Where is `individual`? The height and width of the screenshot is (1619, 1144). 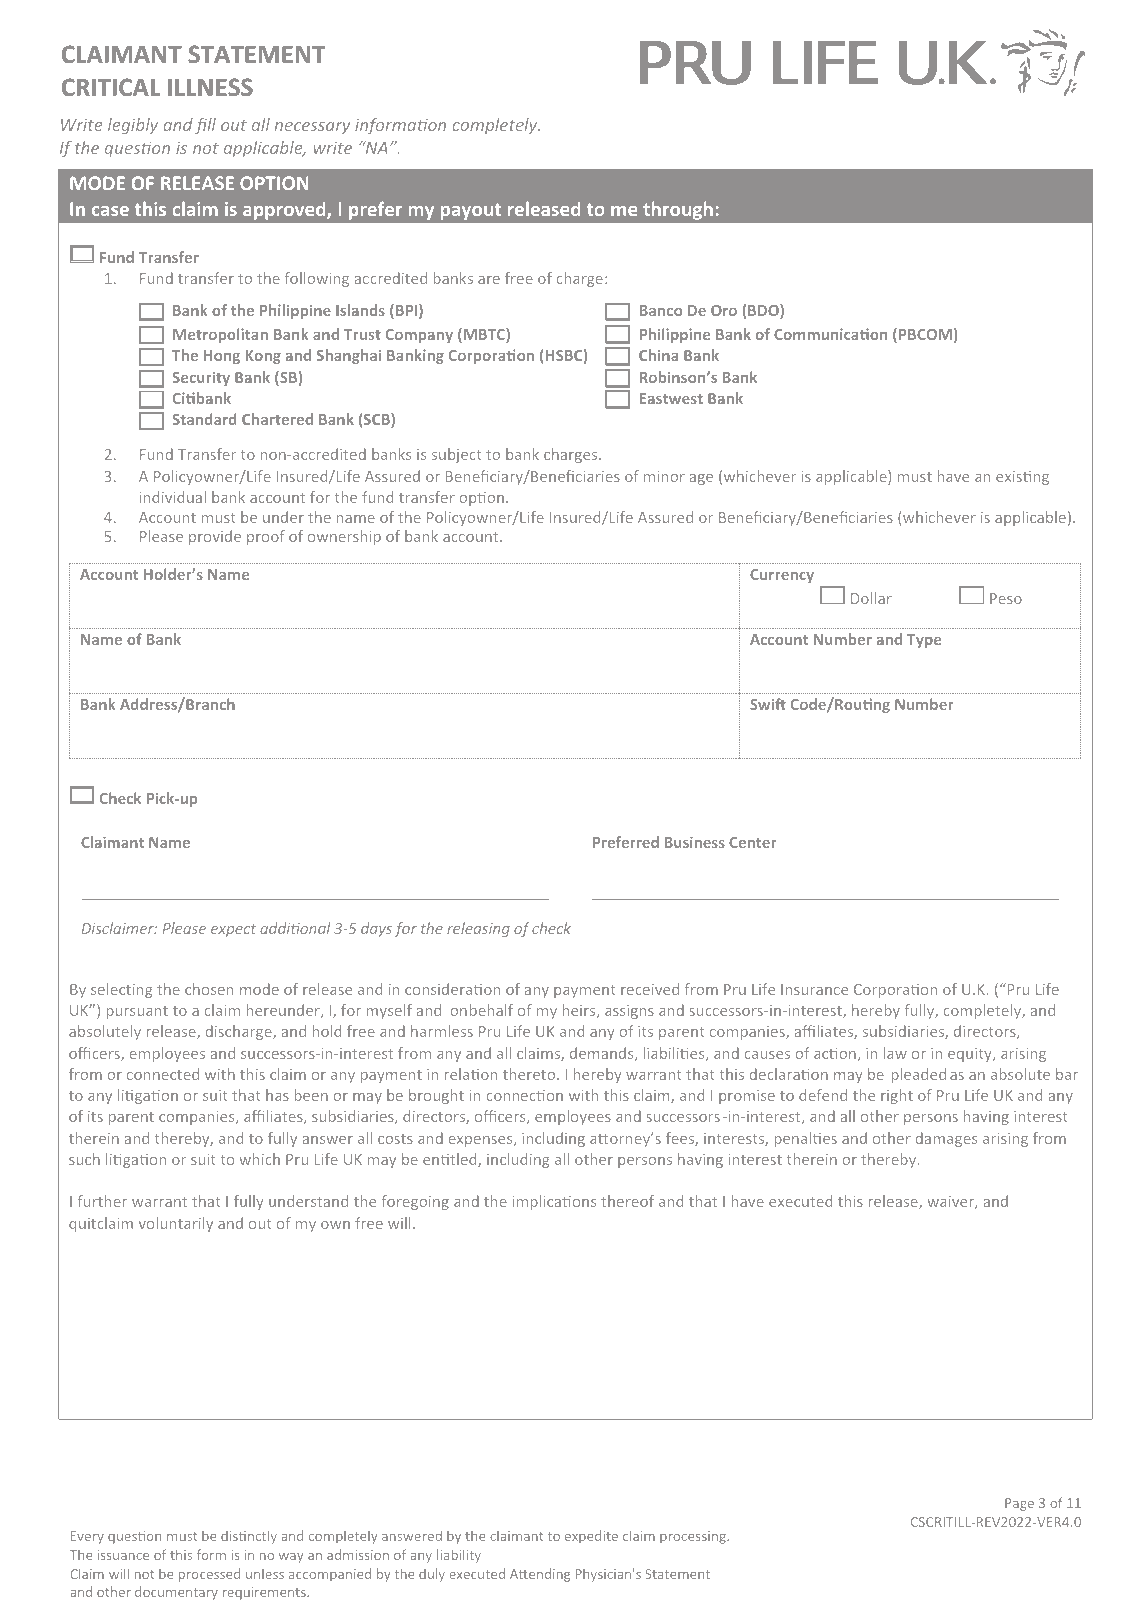 individual is located at coordinates (173, 497).
